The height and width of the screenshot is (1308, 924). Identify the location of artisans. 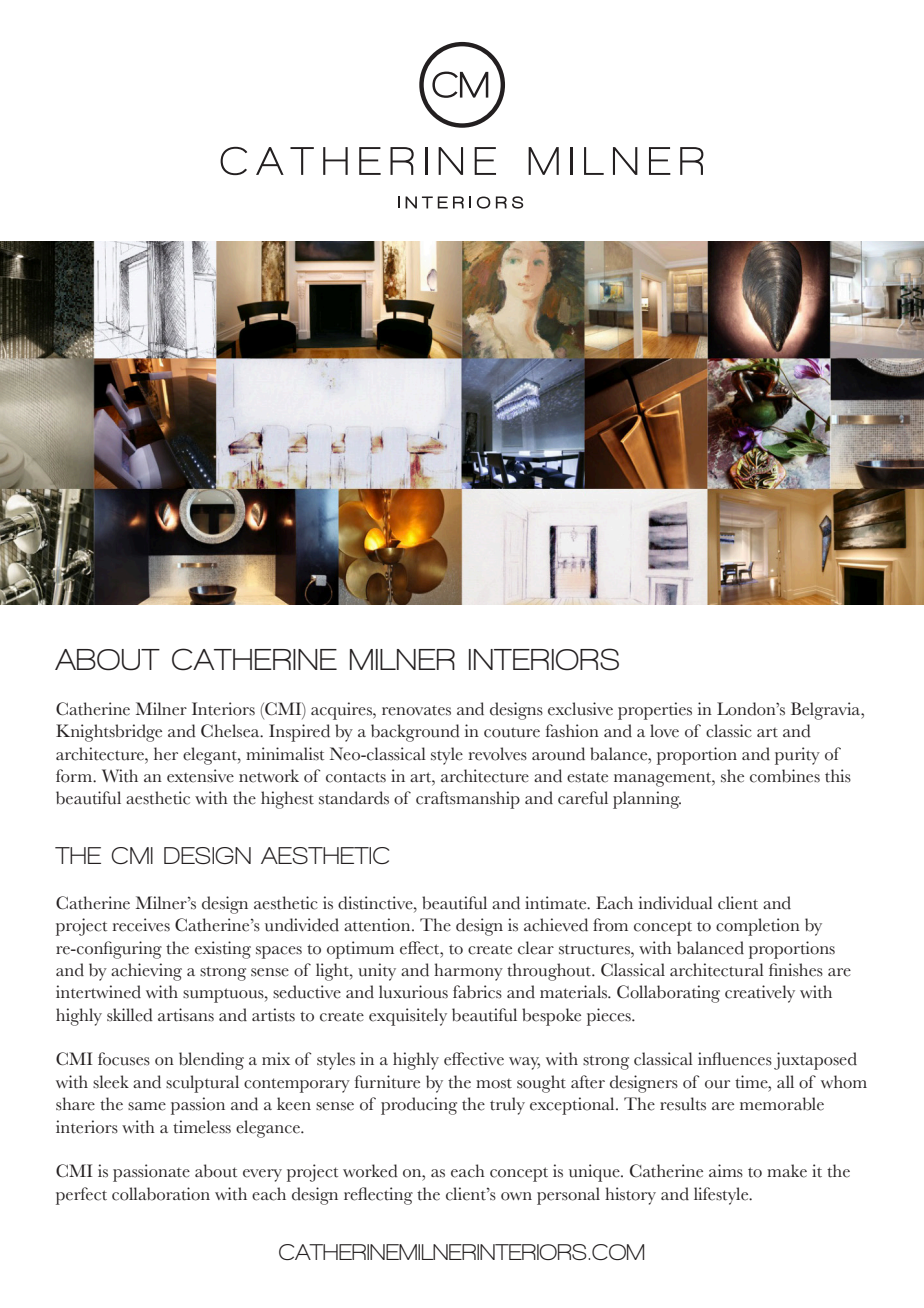
(186, 1015).
